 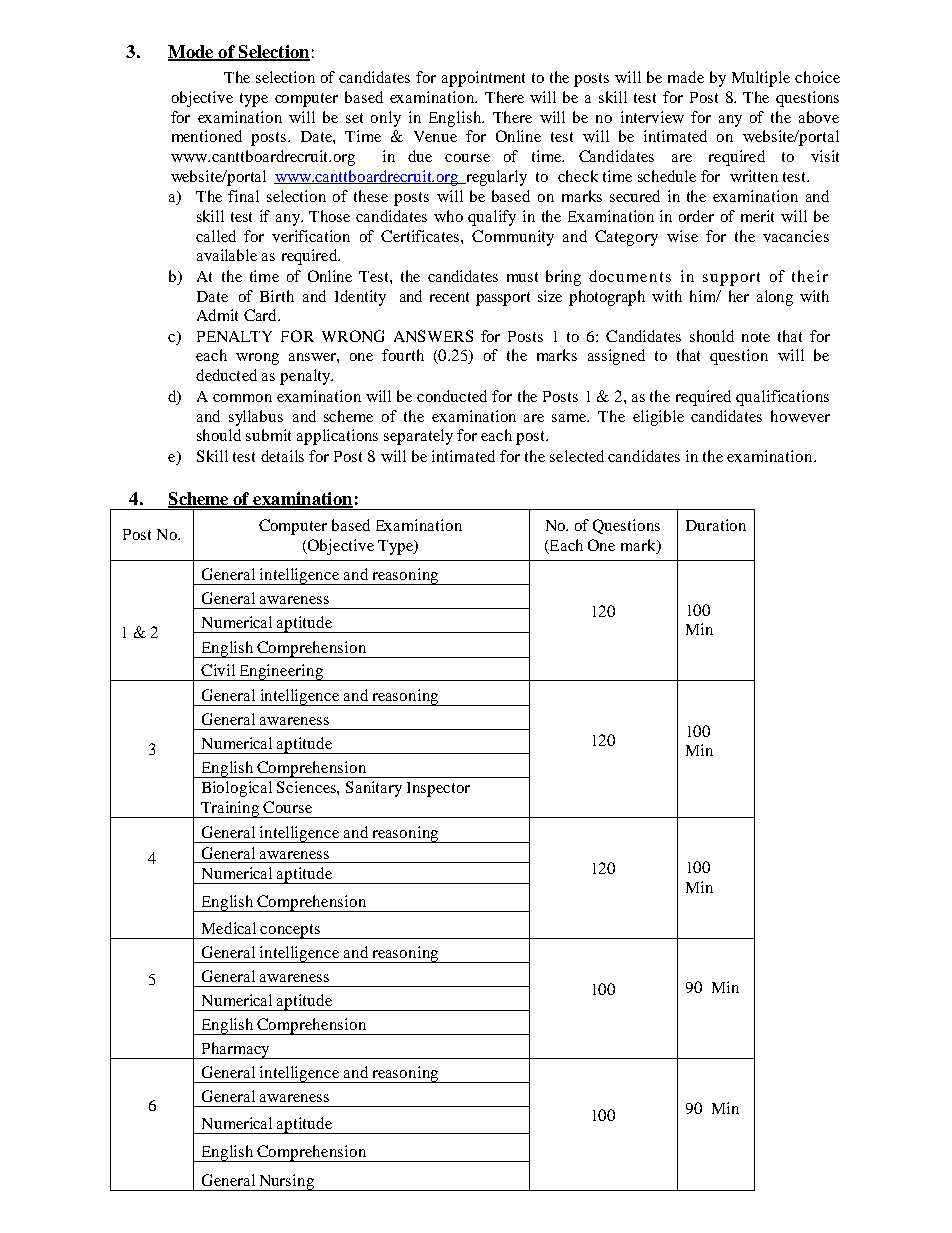 What do you see at coordinates (483, 79) in the screenshot?
I see `appointment` at bounding box center [483, 79].
